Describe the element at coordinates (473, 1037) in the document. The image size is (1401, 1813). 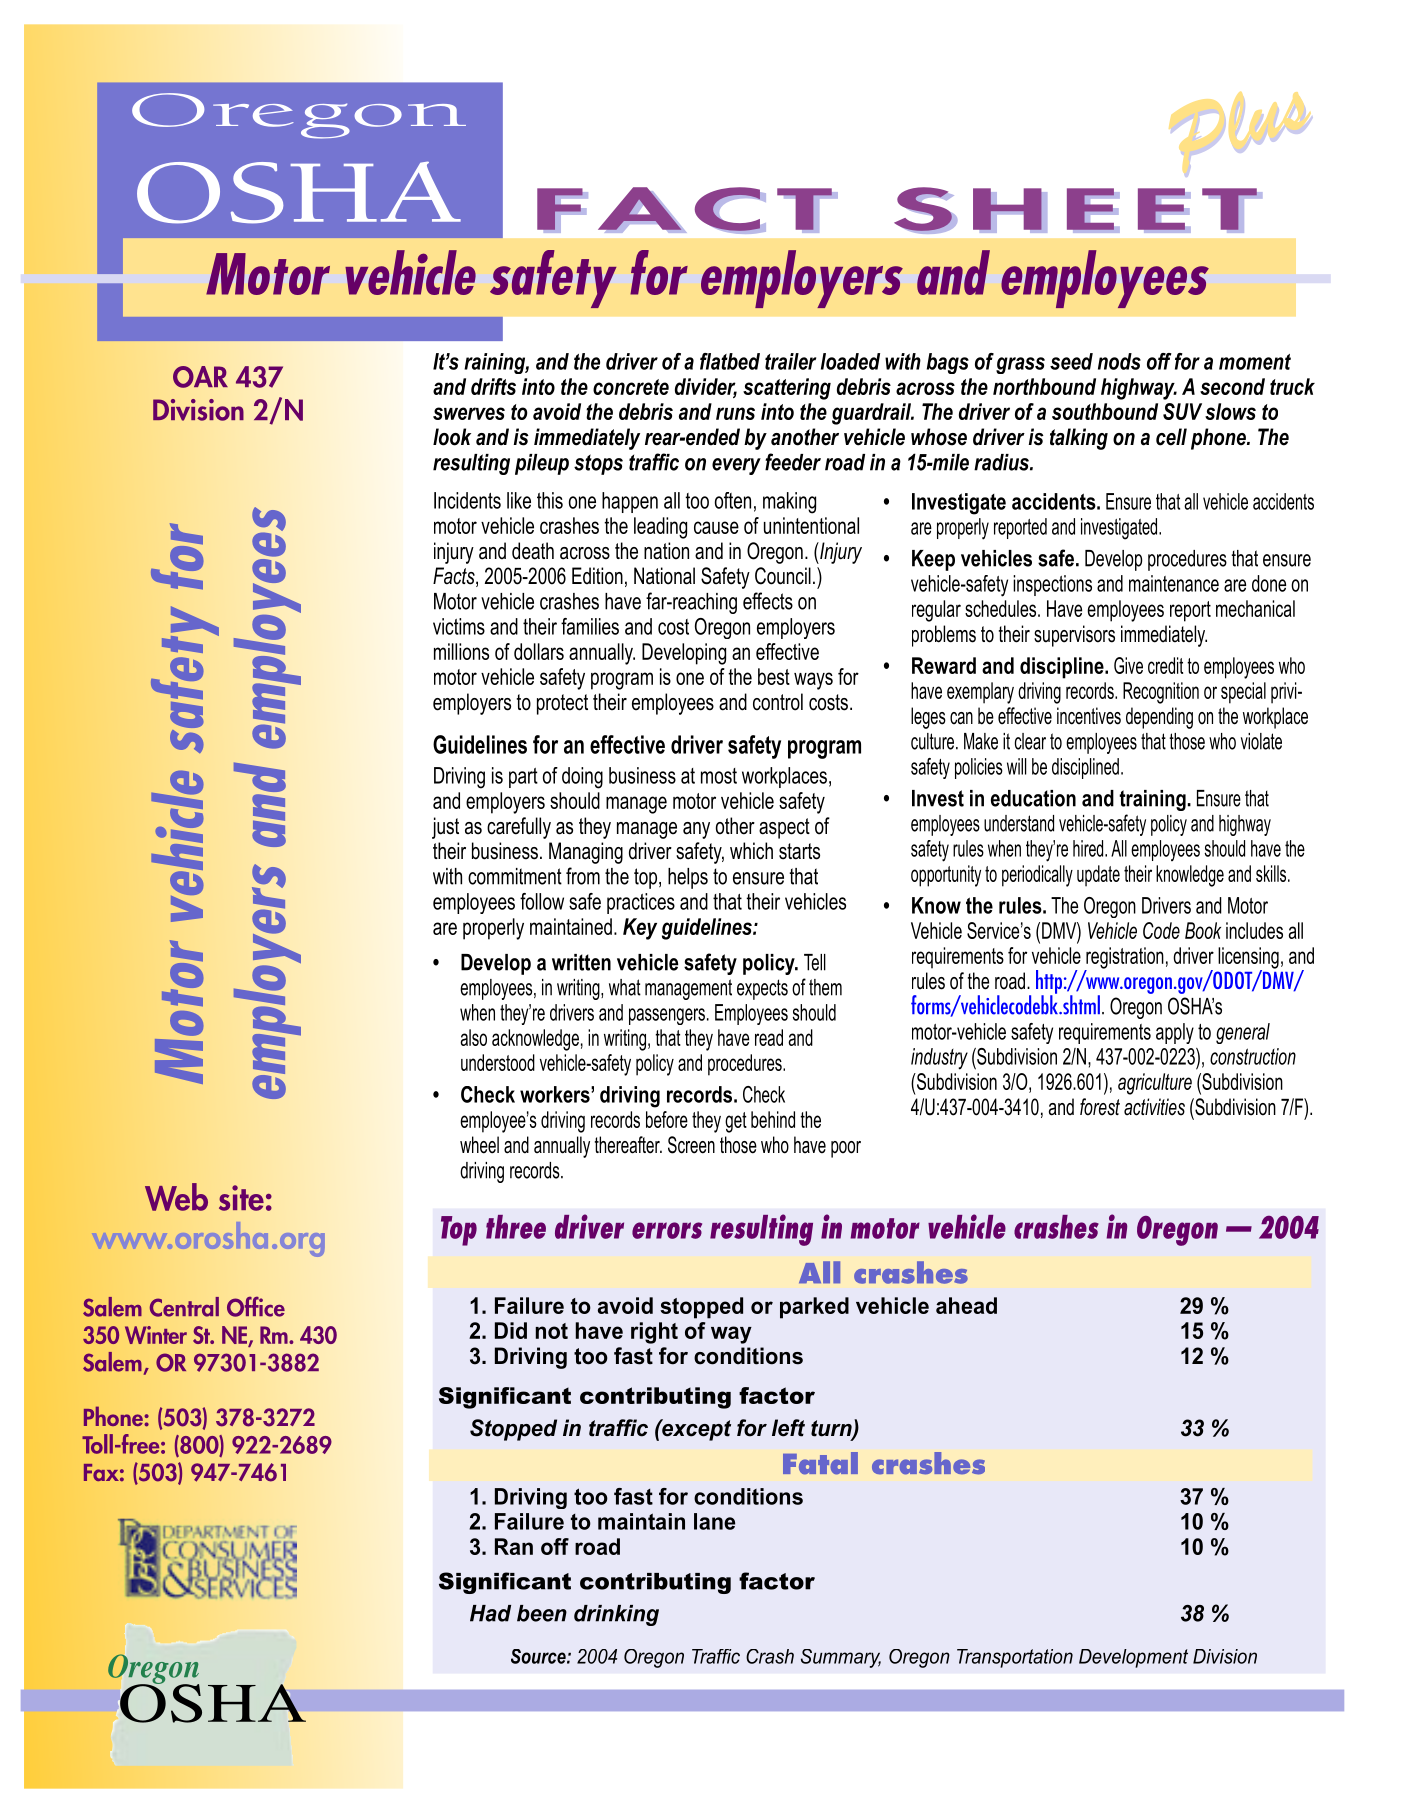
I see `also` at that location.
